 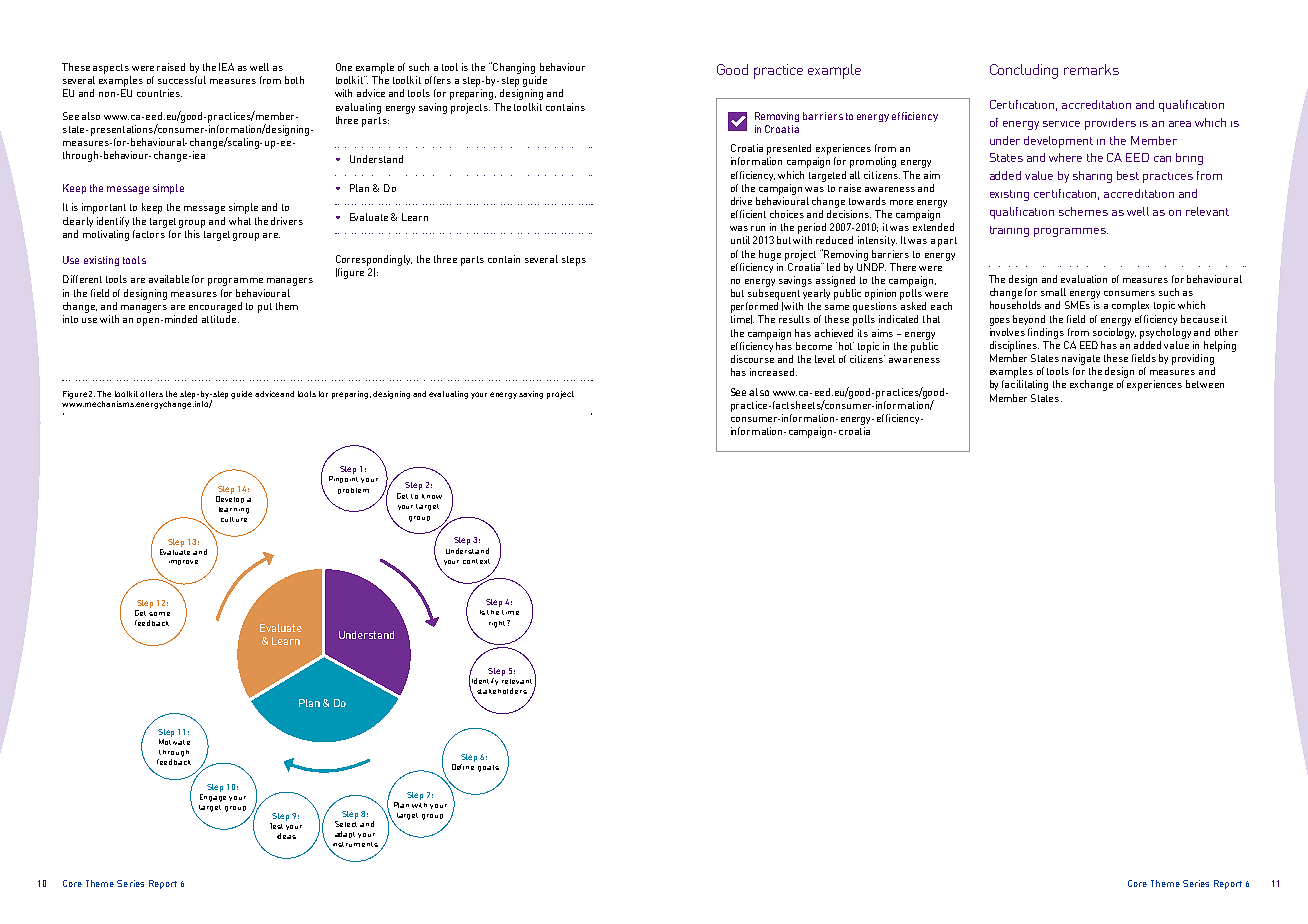 I want to click on facilitating, so click(x=1025, y=385).
